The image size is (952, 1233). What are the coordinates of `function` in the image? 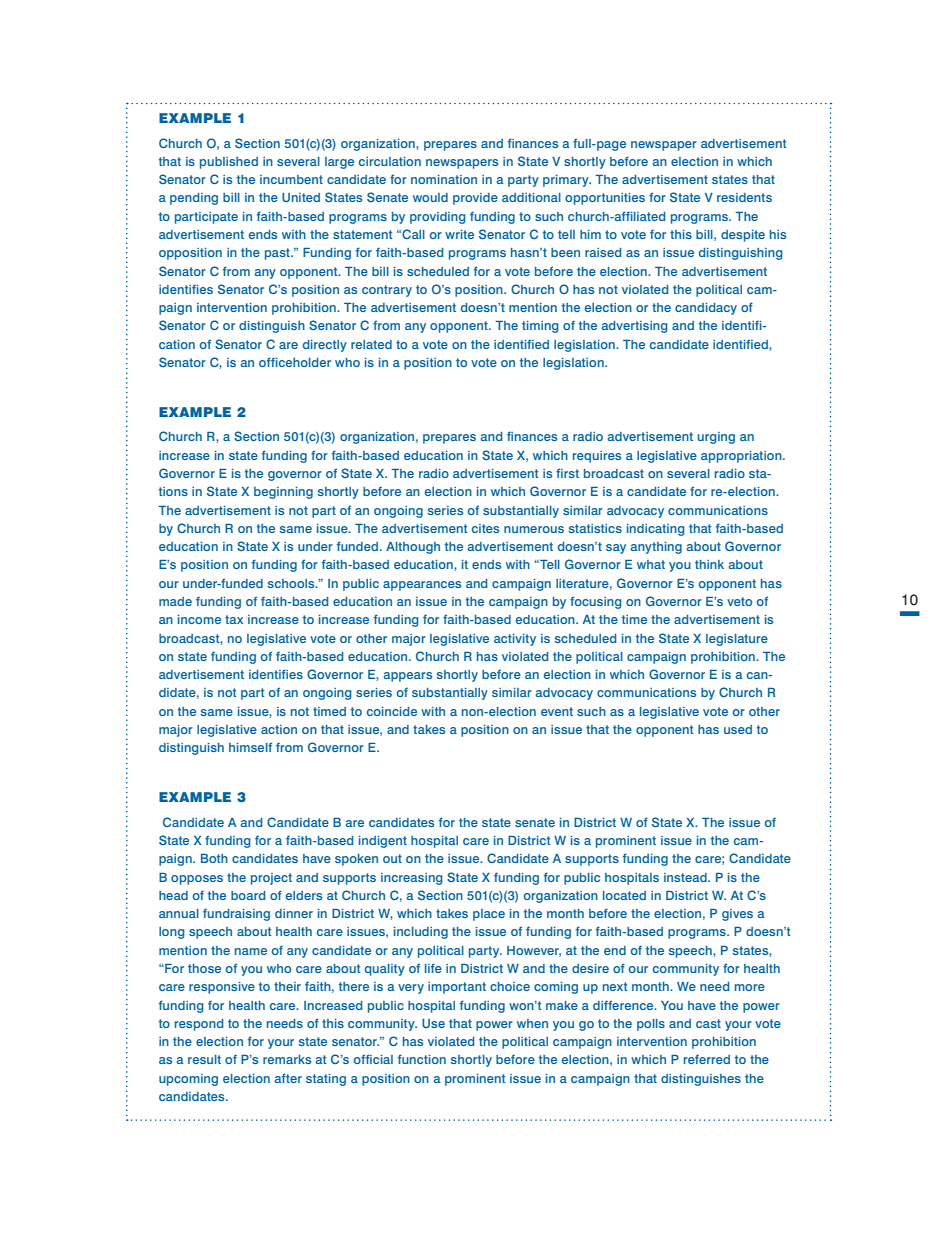 It's located at (422, 1059).
